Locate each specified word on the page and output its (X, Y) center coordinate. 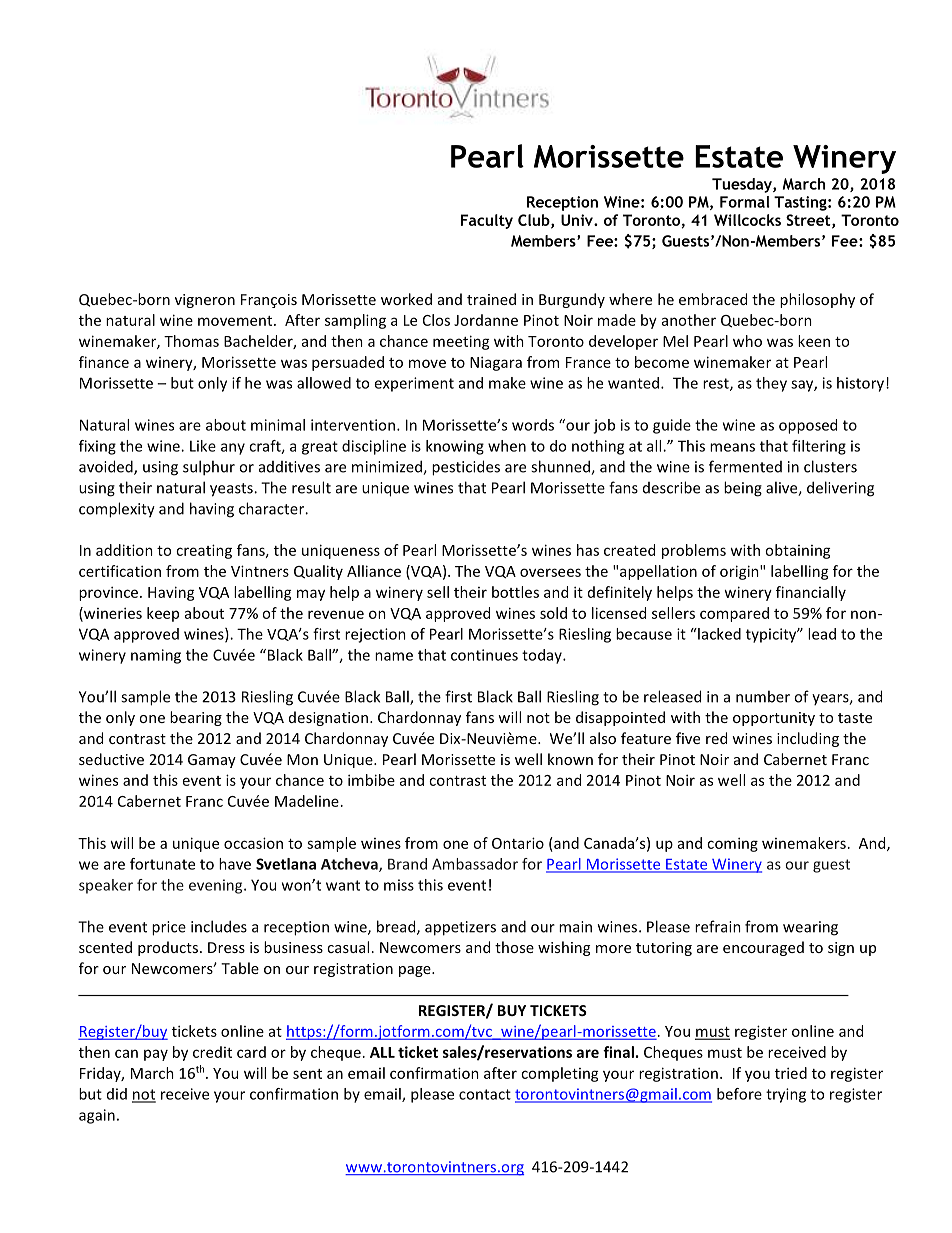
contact (485, 1094)
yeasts (232, 490)
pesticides (466, 468)
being (743, 489)
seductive (111, 759)
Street (809, 221)
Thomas (191, 341)
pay (156, 1055)
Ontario (518, 843)
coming (732, 844)
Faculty (487, 221)
